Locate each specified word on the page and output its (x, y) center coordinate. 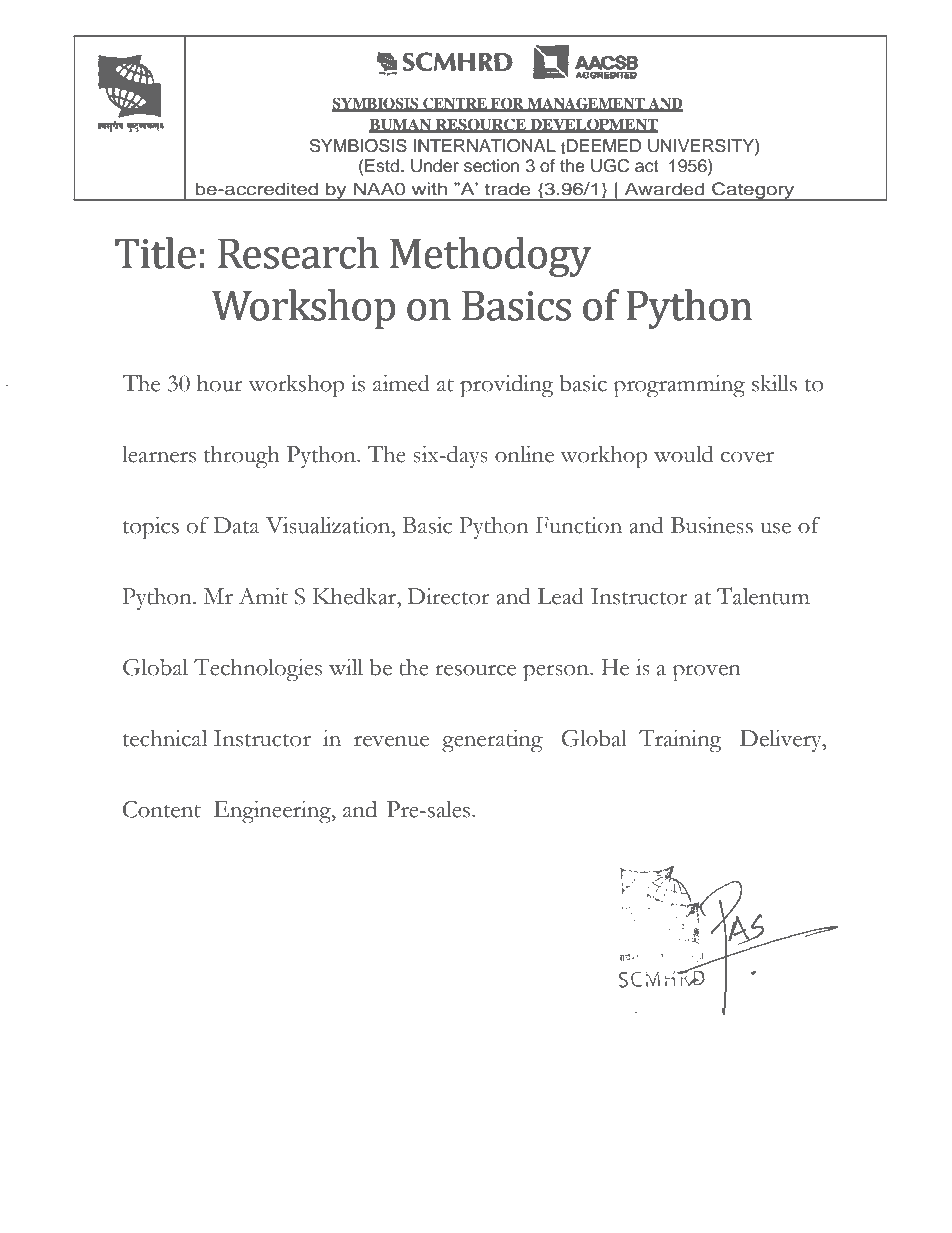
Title (155, 253)
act (647, 166)
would (683, 454)
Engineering (273, 811)
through (242, 456)
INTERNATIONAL (485, 146)
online (524, 454)
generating (492, 741)
